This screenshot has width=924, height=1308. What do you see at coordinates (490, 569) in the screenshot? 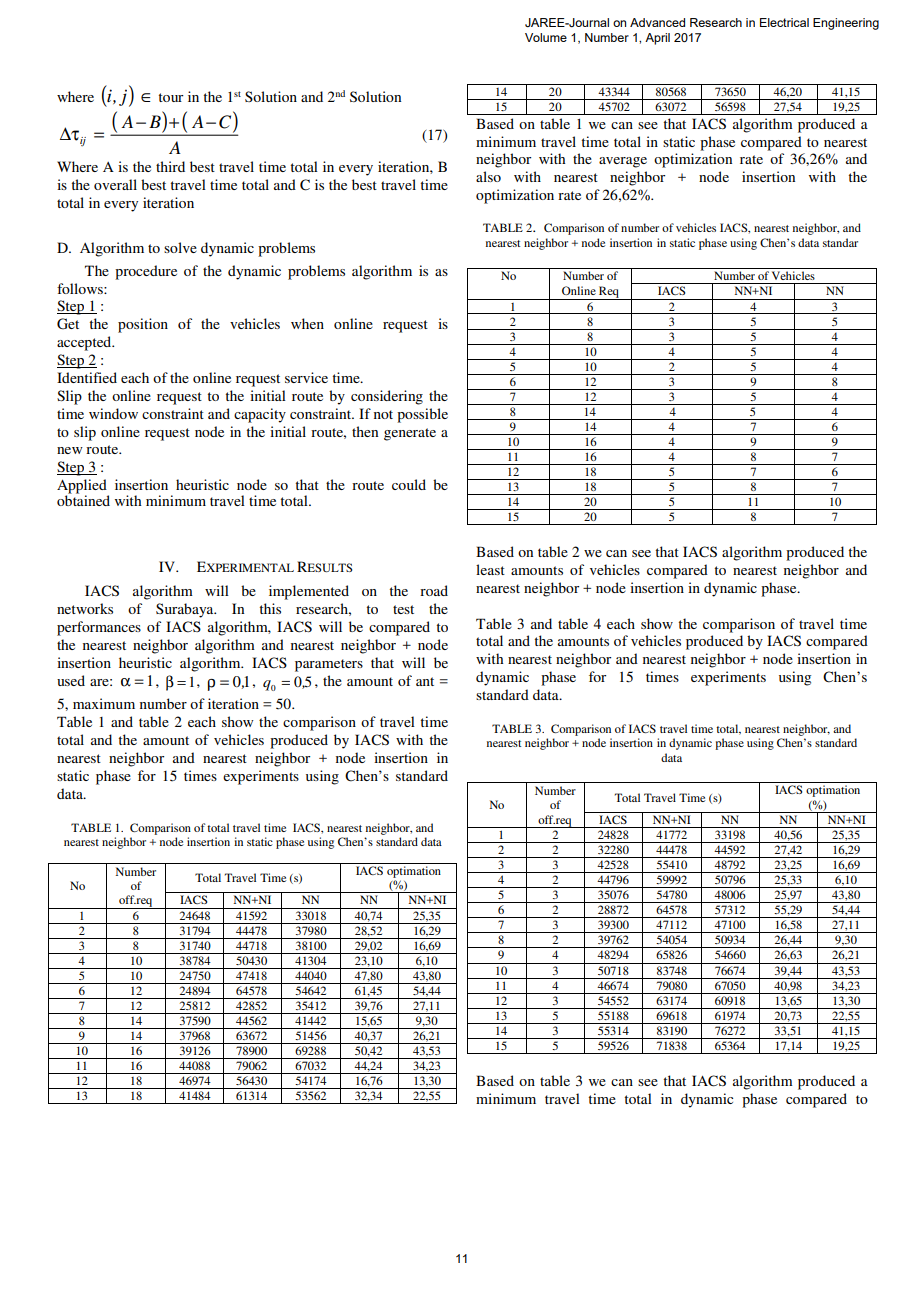
I see `least` at bounding box center [490, 569].
